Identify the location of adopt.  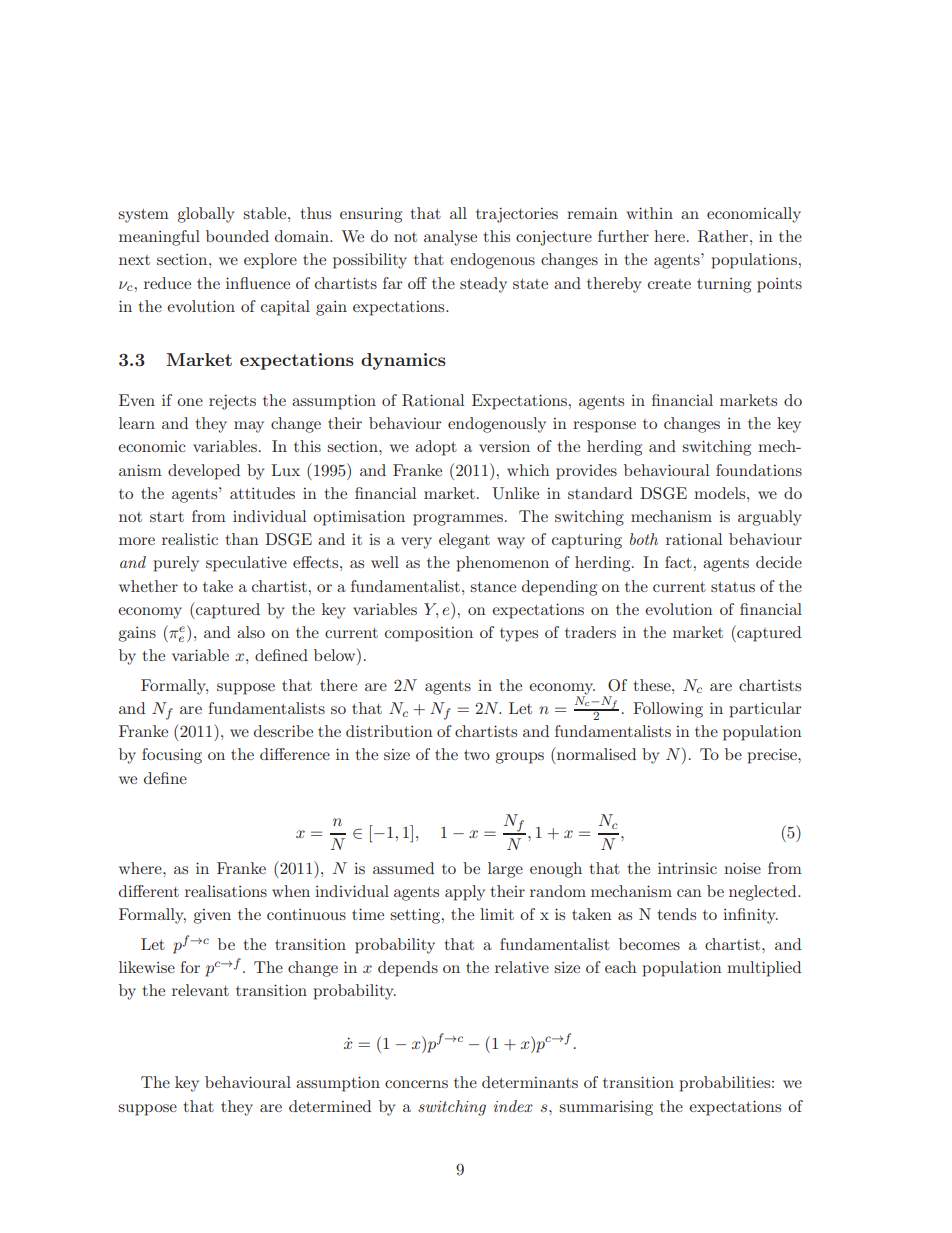
(436, 448).
